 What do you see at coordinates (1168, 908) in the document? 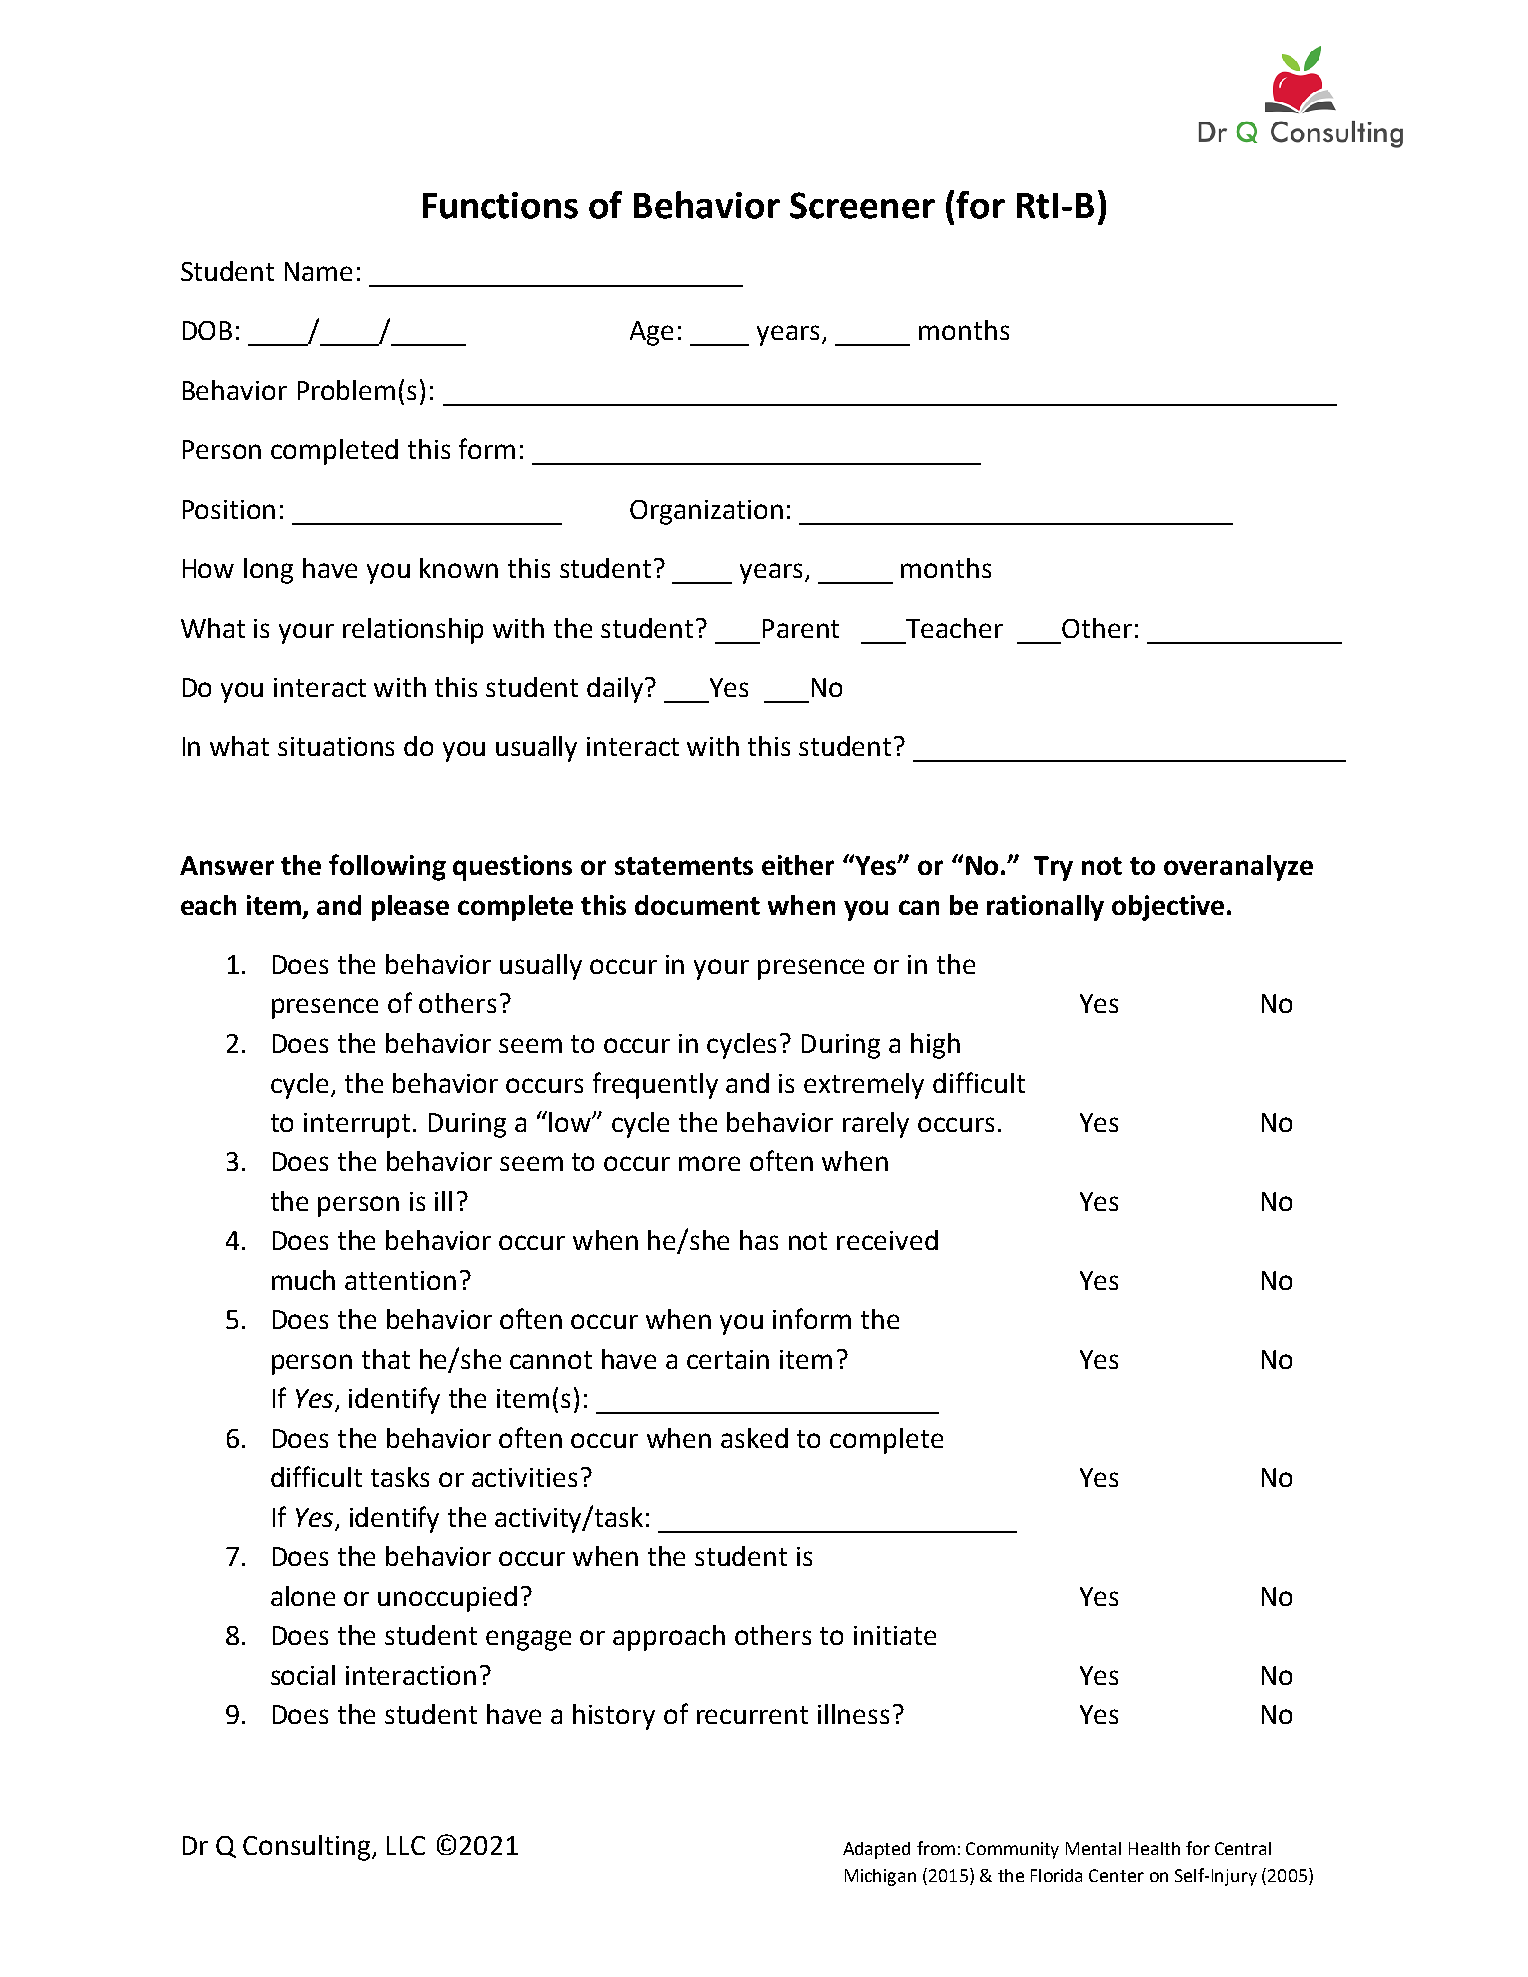
I see `objective` at bounding box center [1168, 908].
